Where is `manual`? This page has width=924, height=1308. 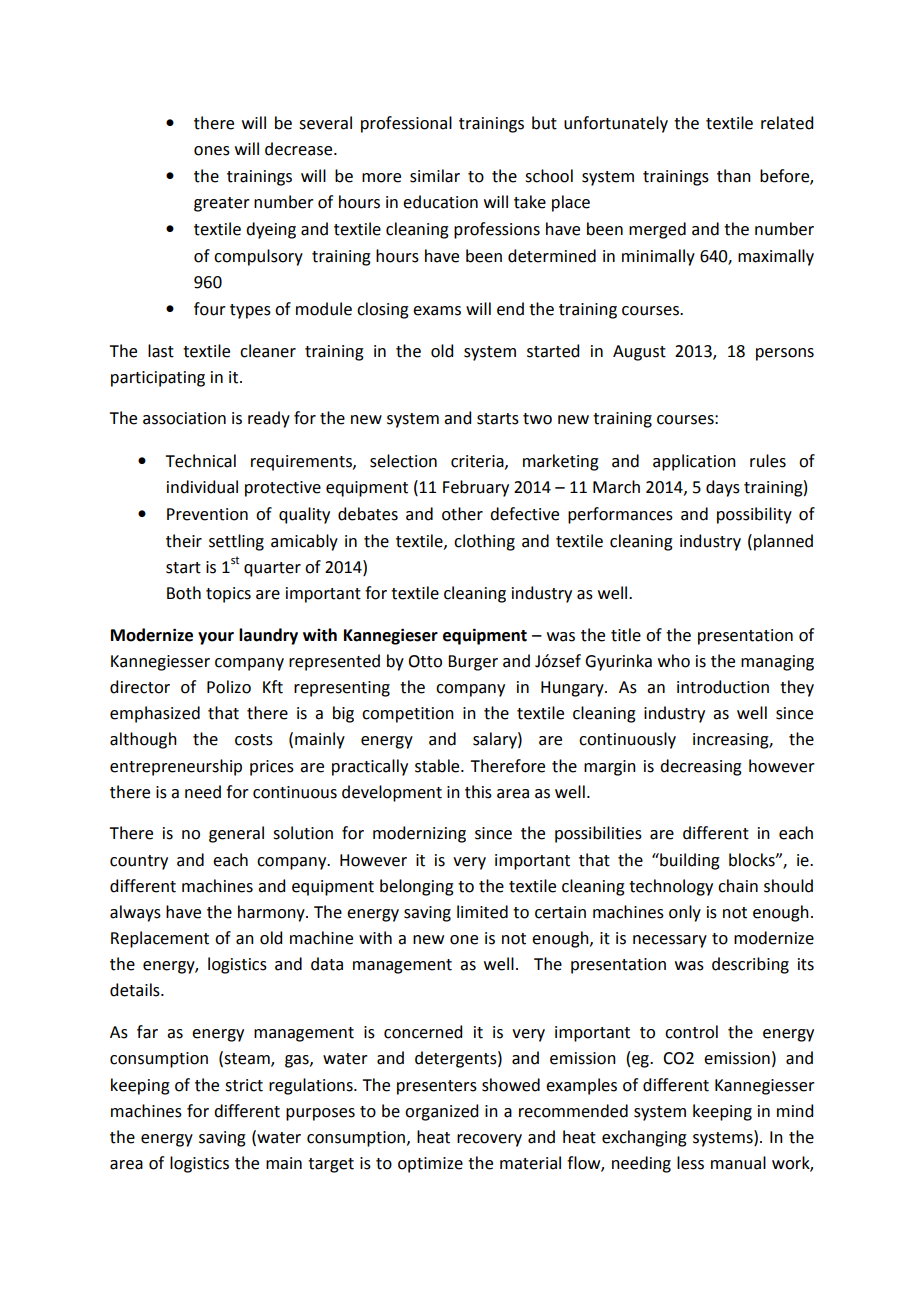 manual is located at coordinates (738, 1163).
